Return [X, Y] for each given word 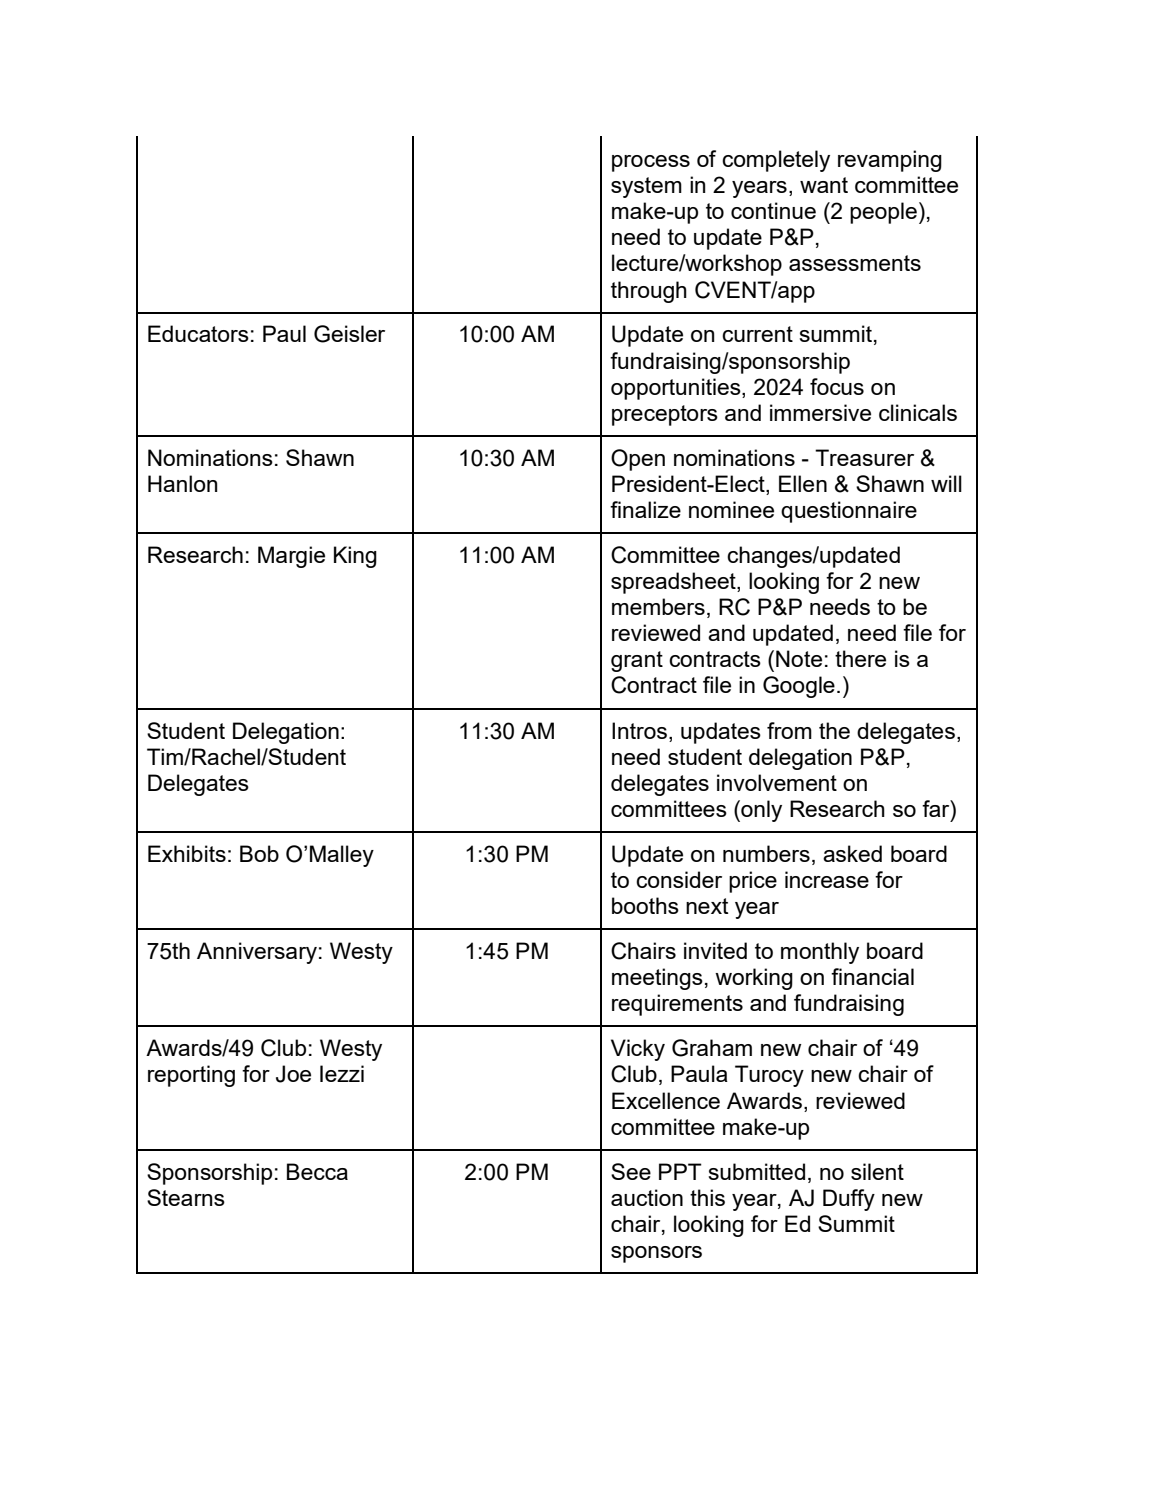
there [860, 658]
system [646, 187]
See [631, 1171]
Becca [317, 1171]
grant [637, 661]
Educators [198, 333]
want [824, 185]
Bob [259, 853]
